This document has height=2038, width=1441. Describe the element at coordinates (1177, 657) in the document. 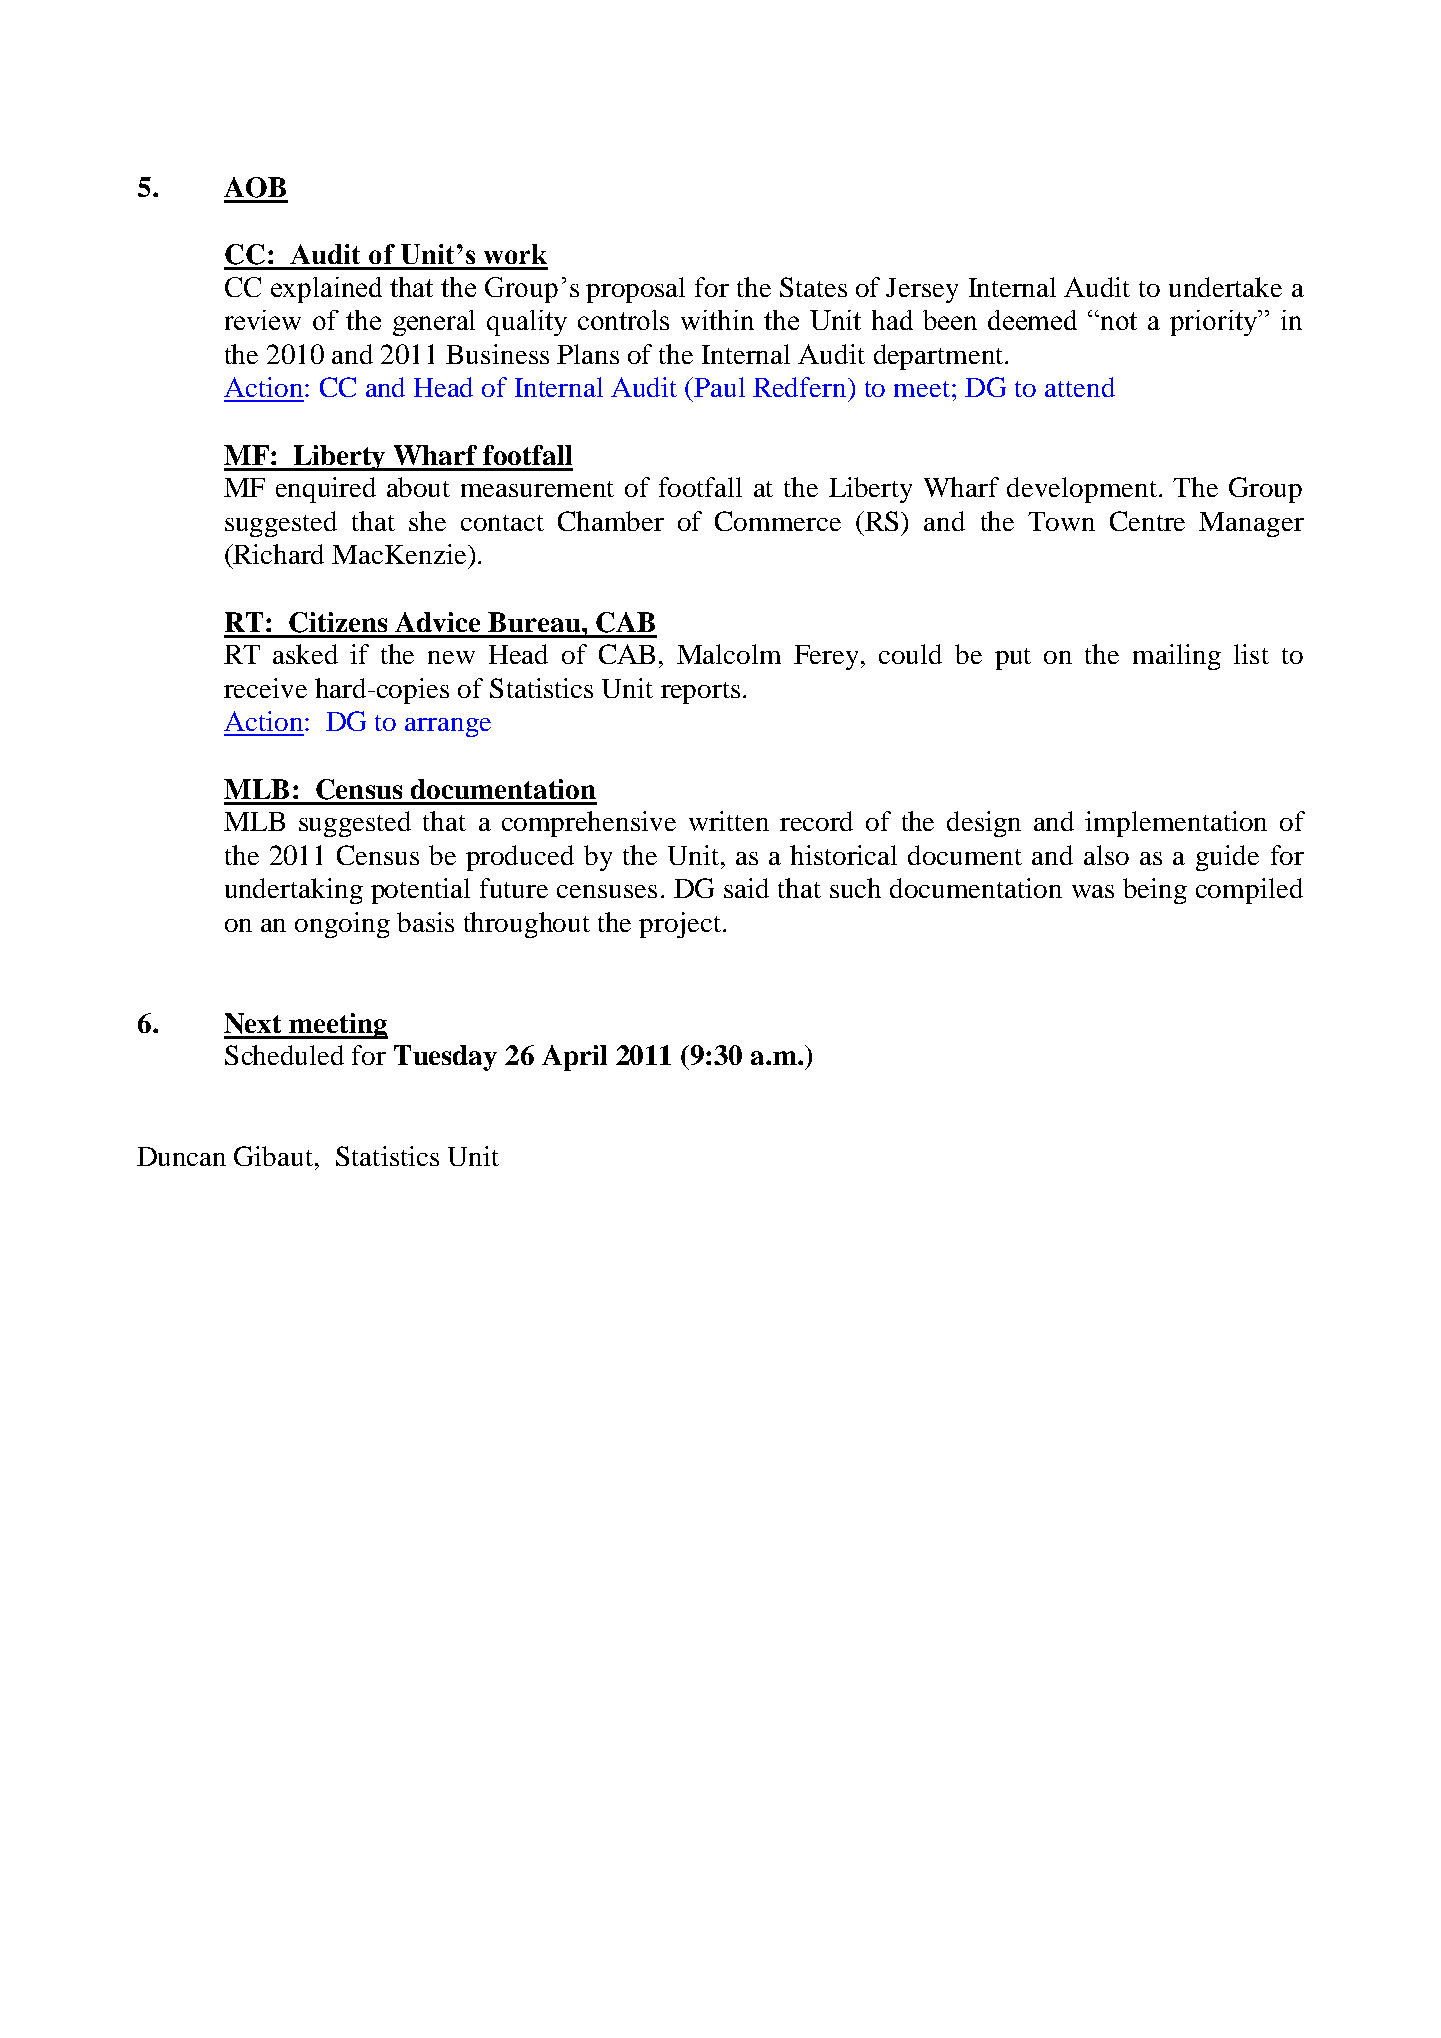

I see `mailing` at that location.
